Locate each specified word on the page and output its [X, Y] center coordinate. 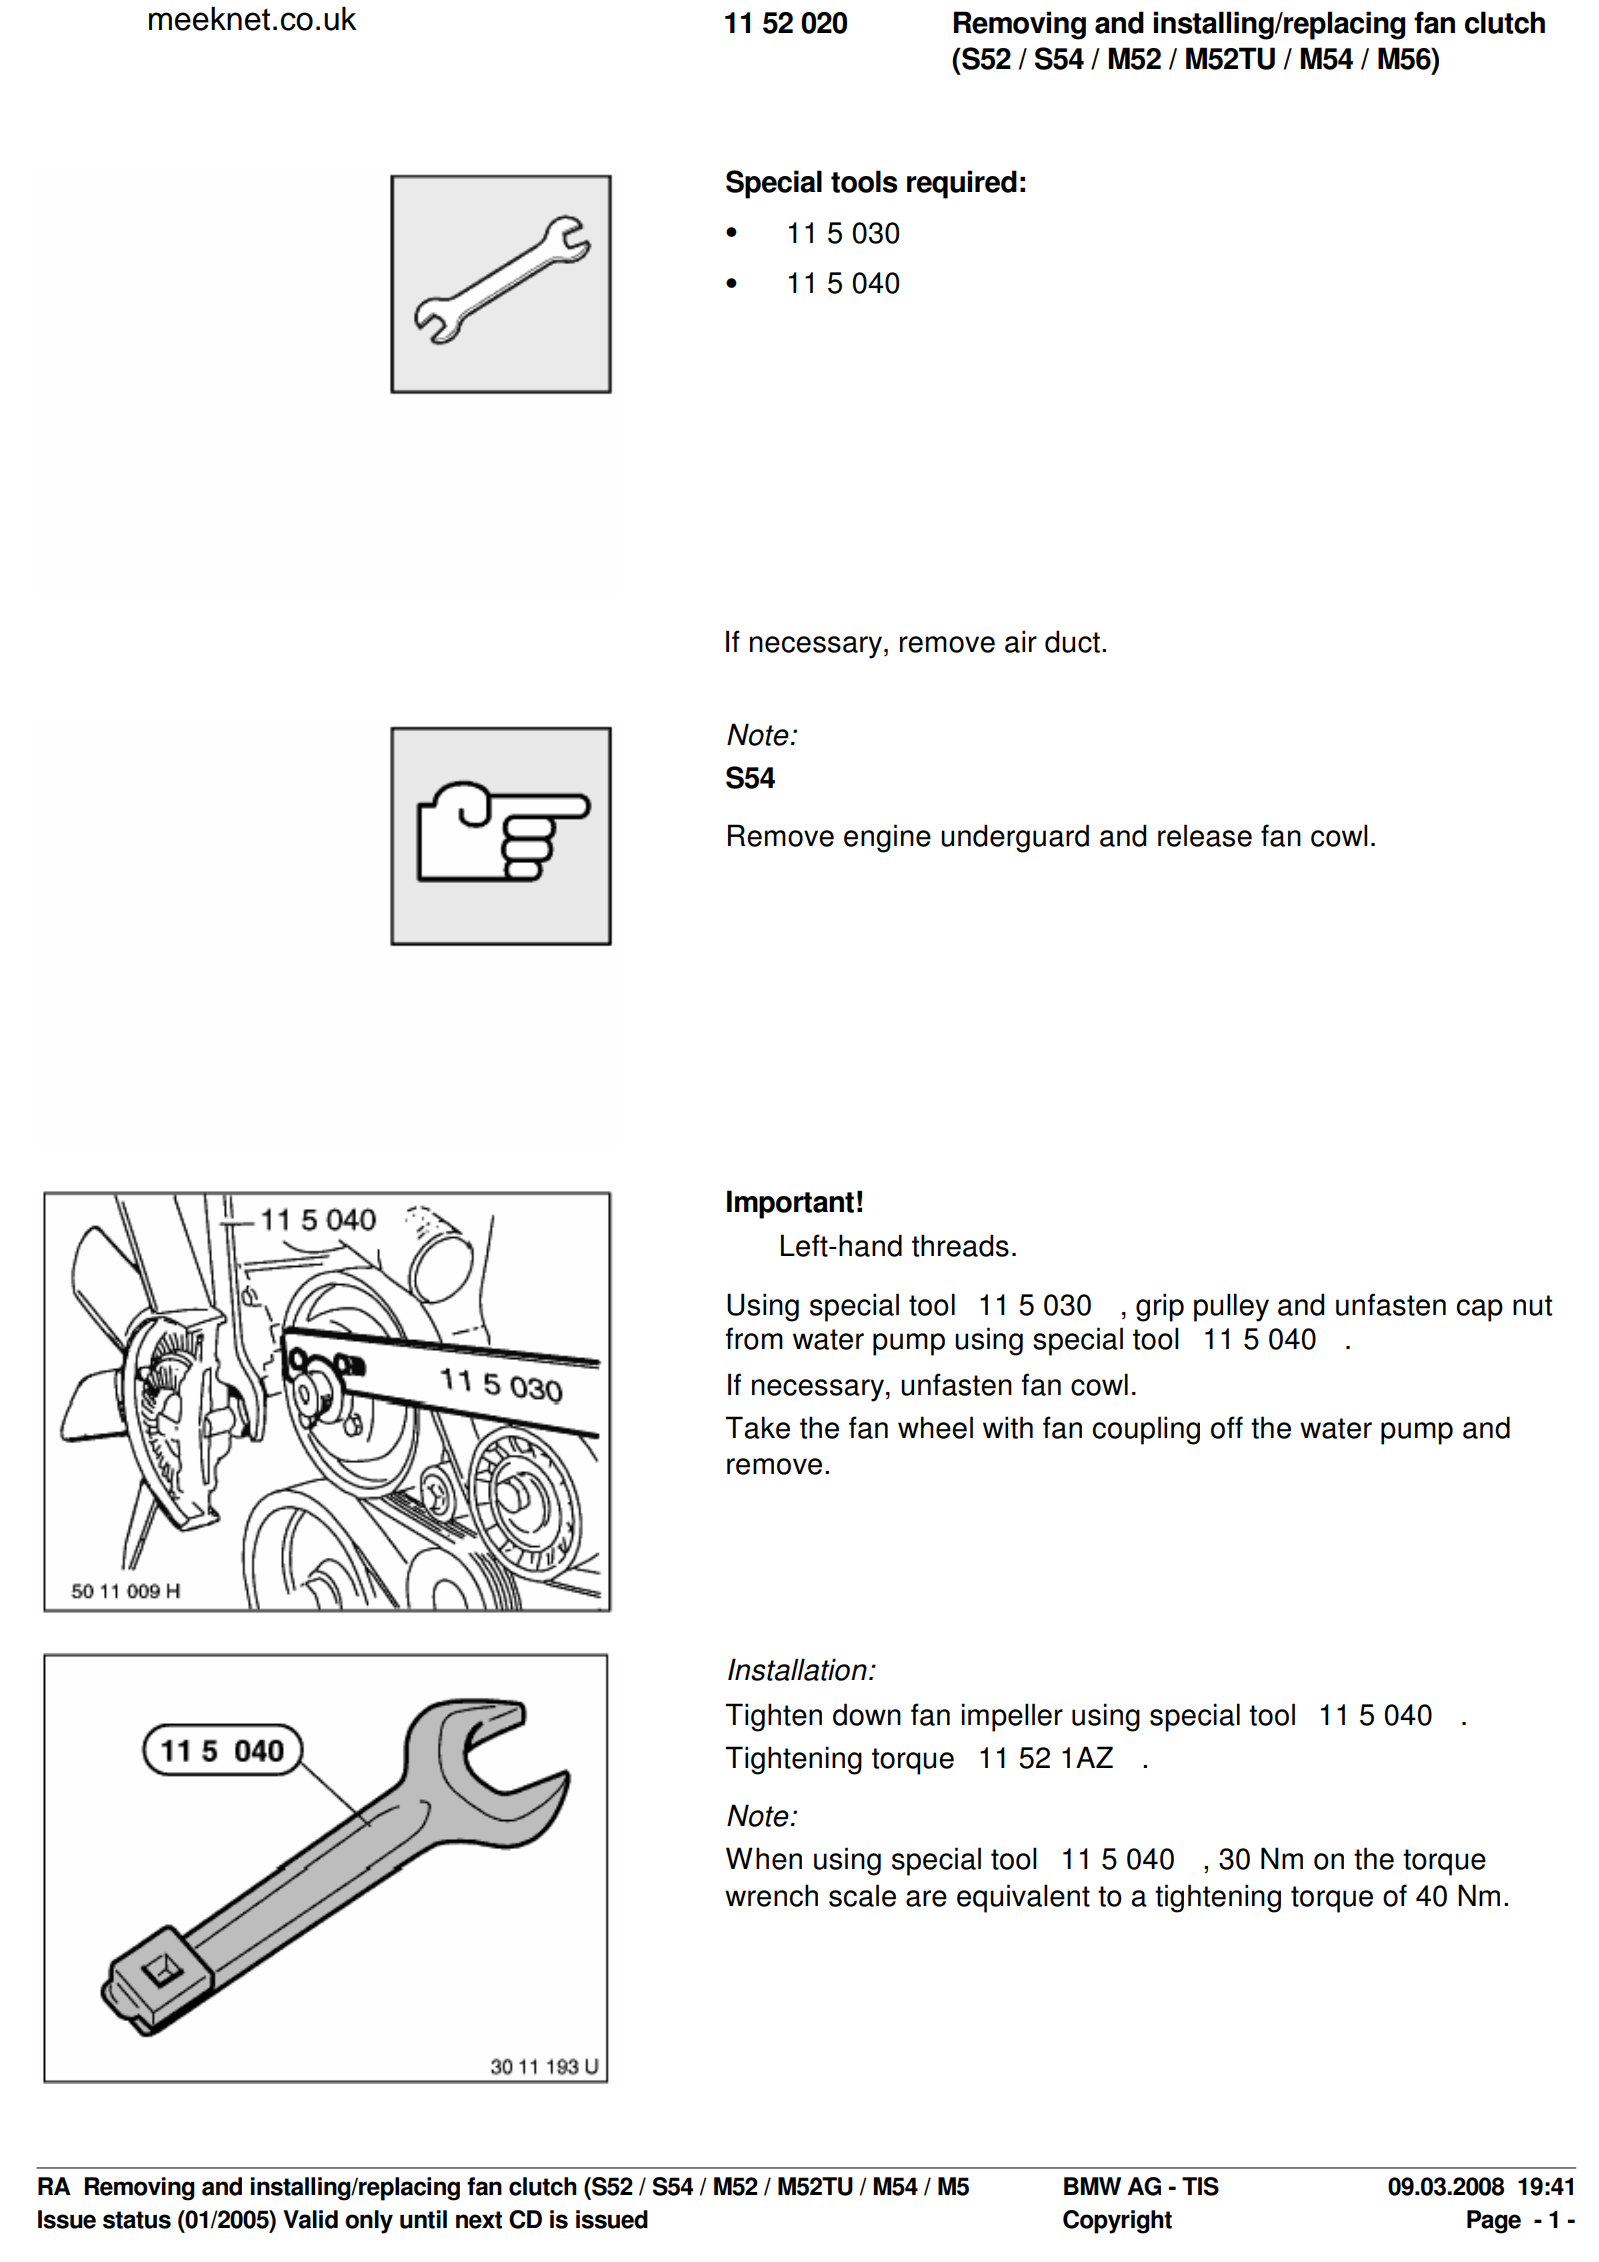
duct [1072, 641]
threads [960, 1245]
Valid [310, 2219]
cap [1479, 1310]
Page [1494, 2222]
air [1021, 641]
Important [790, 1204]
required [962, 184]
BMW [1092, 2186]
